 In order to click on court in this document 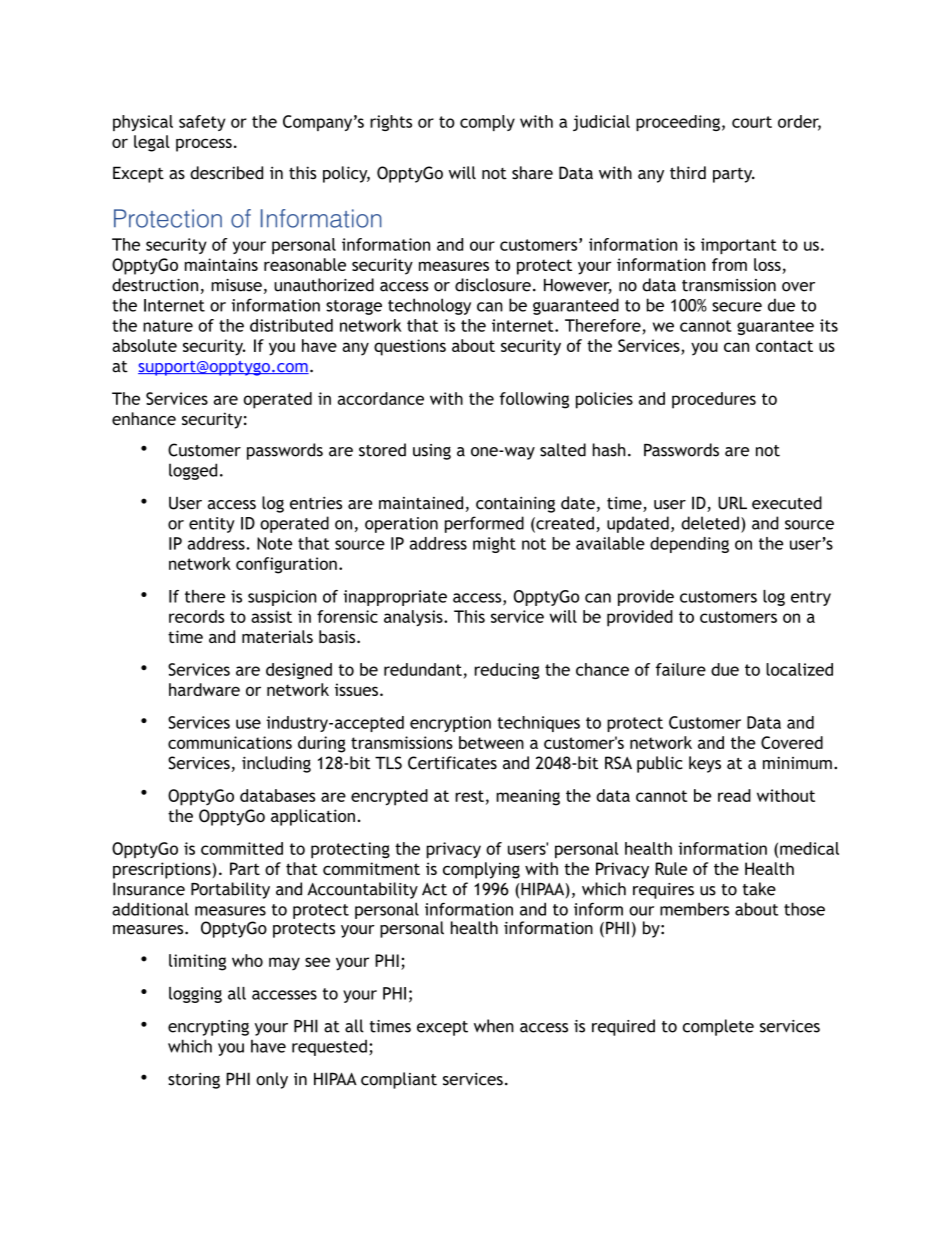, I will do `click(752, 122)`.
